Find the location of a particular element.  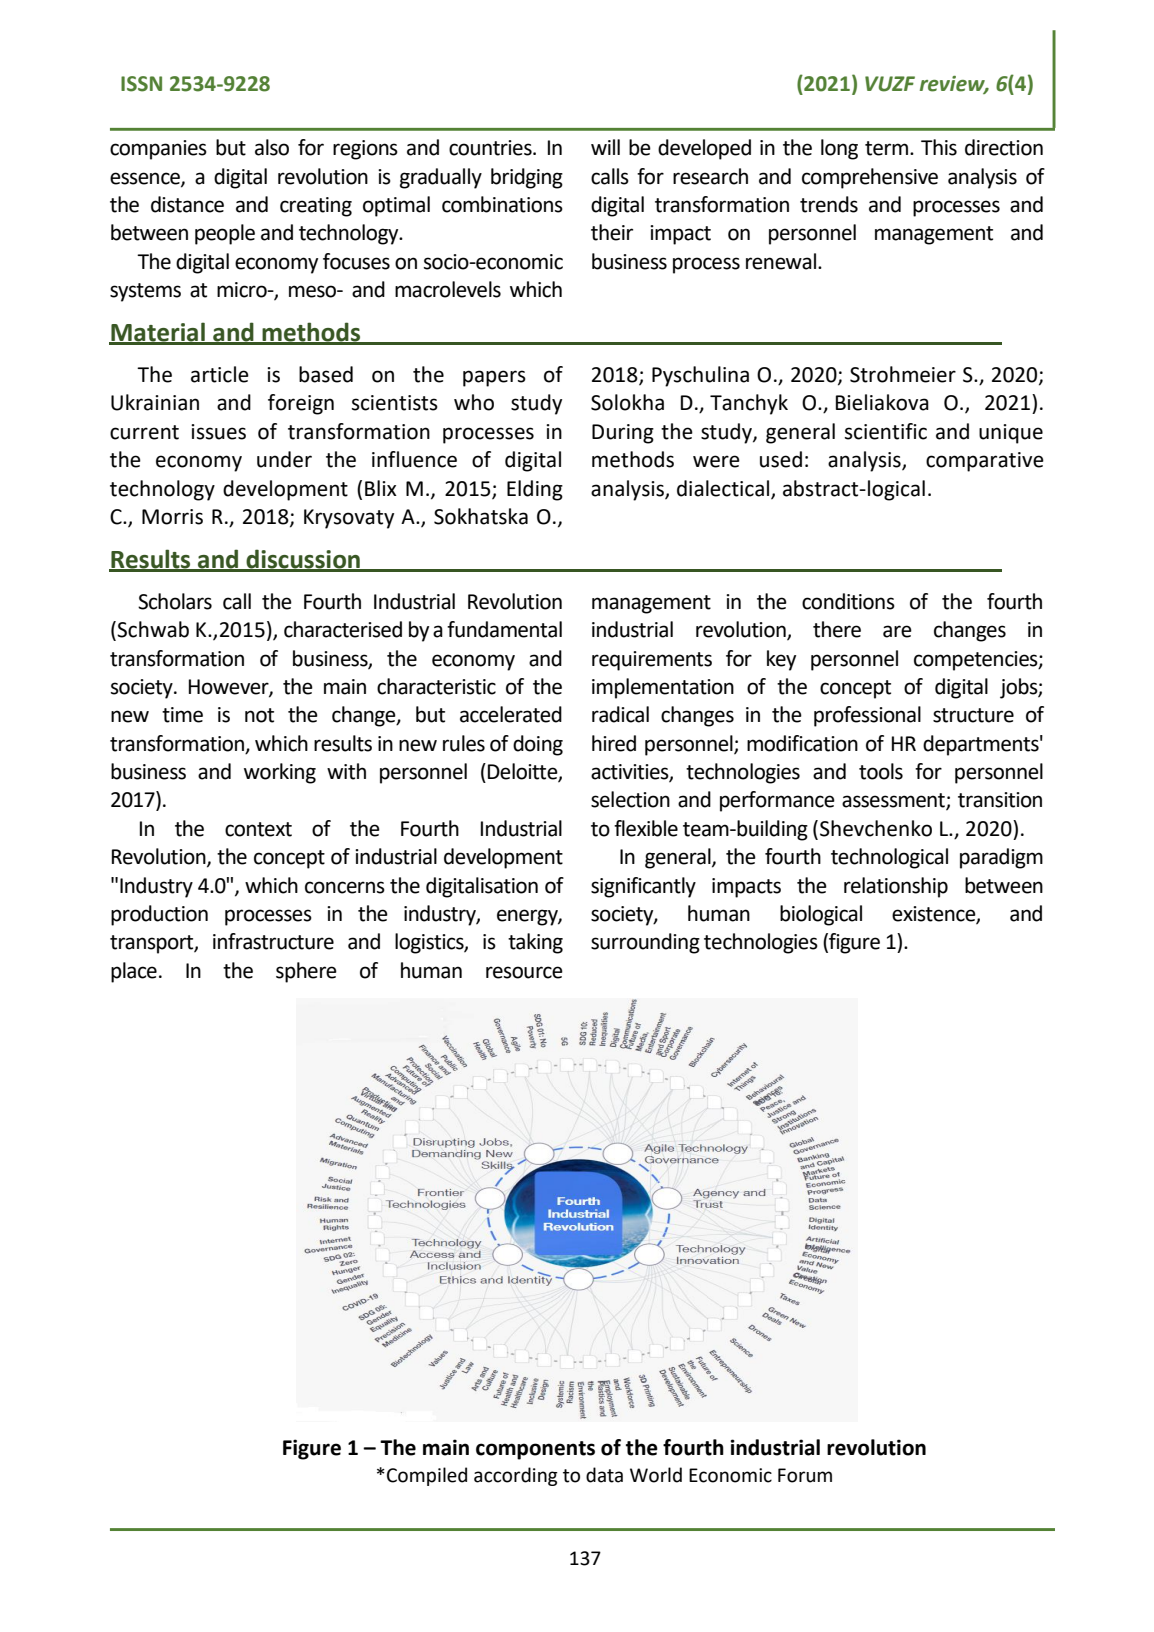

Compiled is located at coordinates (427, 1476).
